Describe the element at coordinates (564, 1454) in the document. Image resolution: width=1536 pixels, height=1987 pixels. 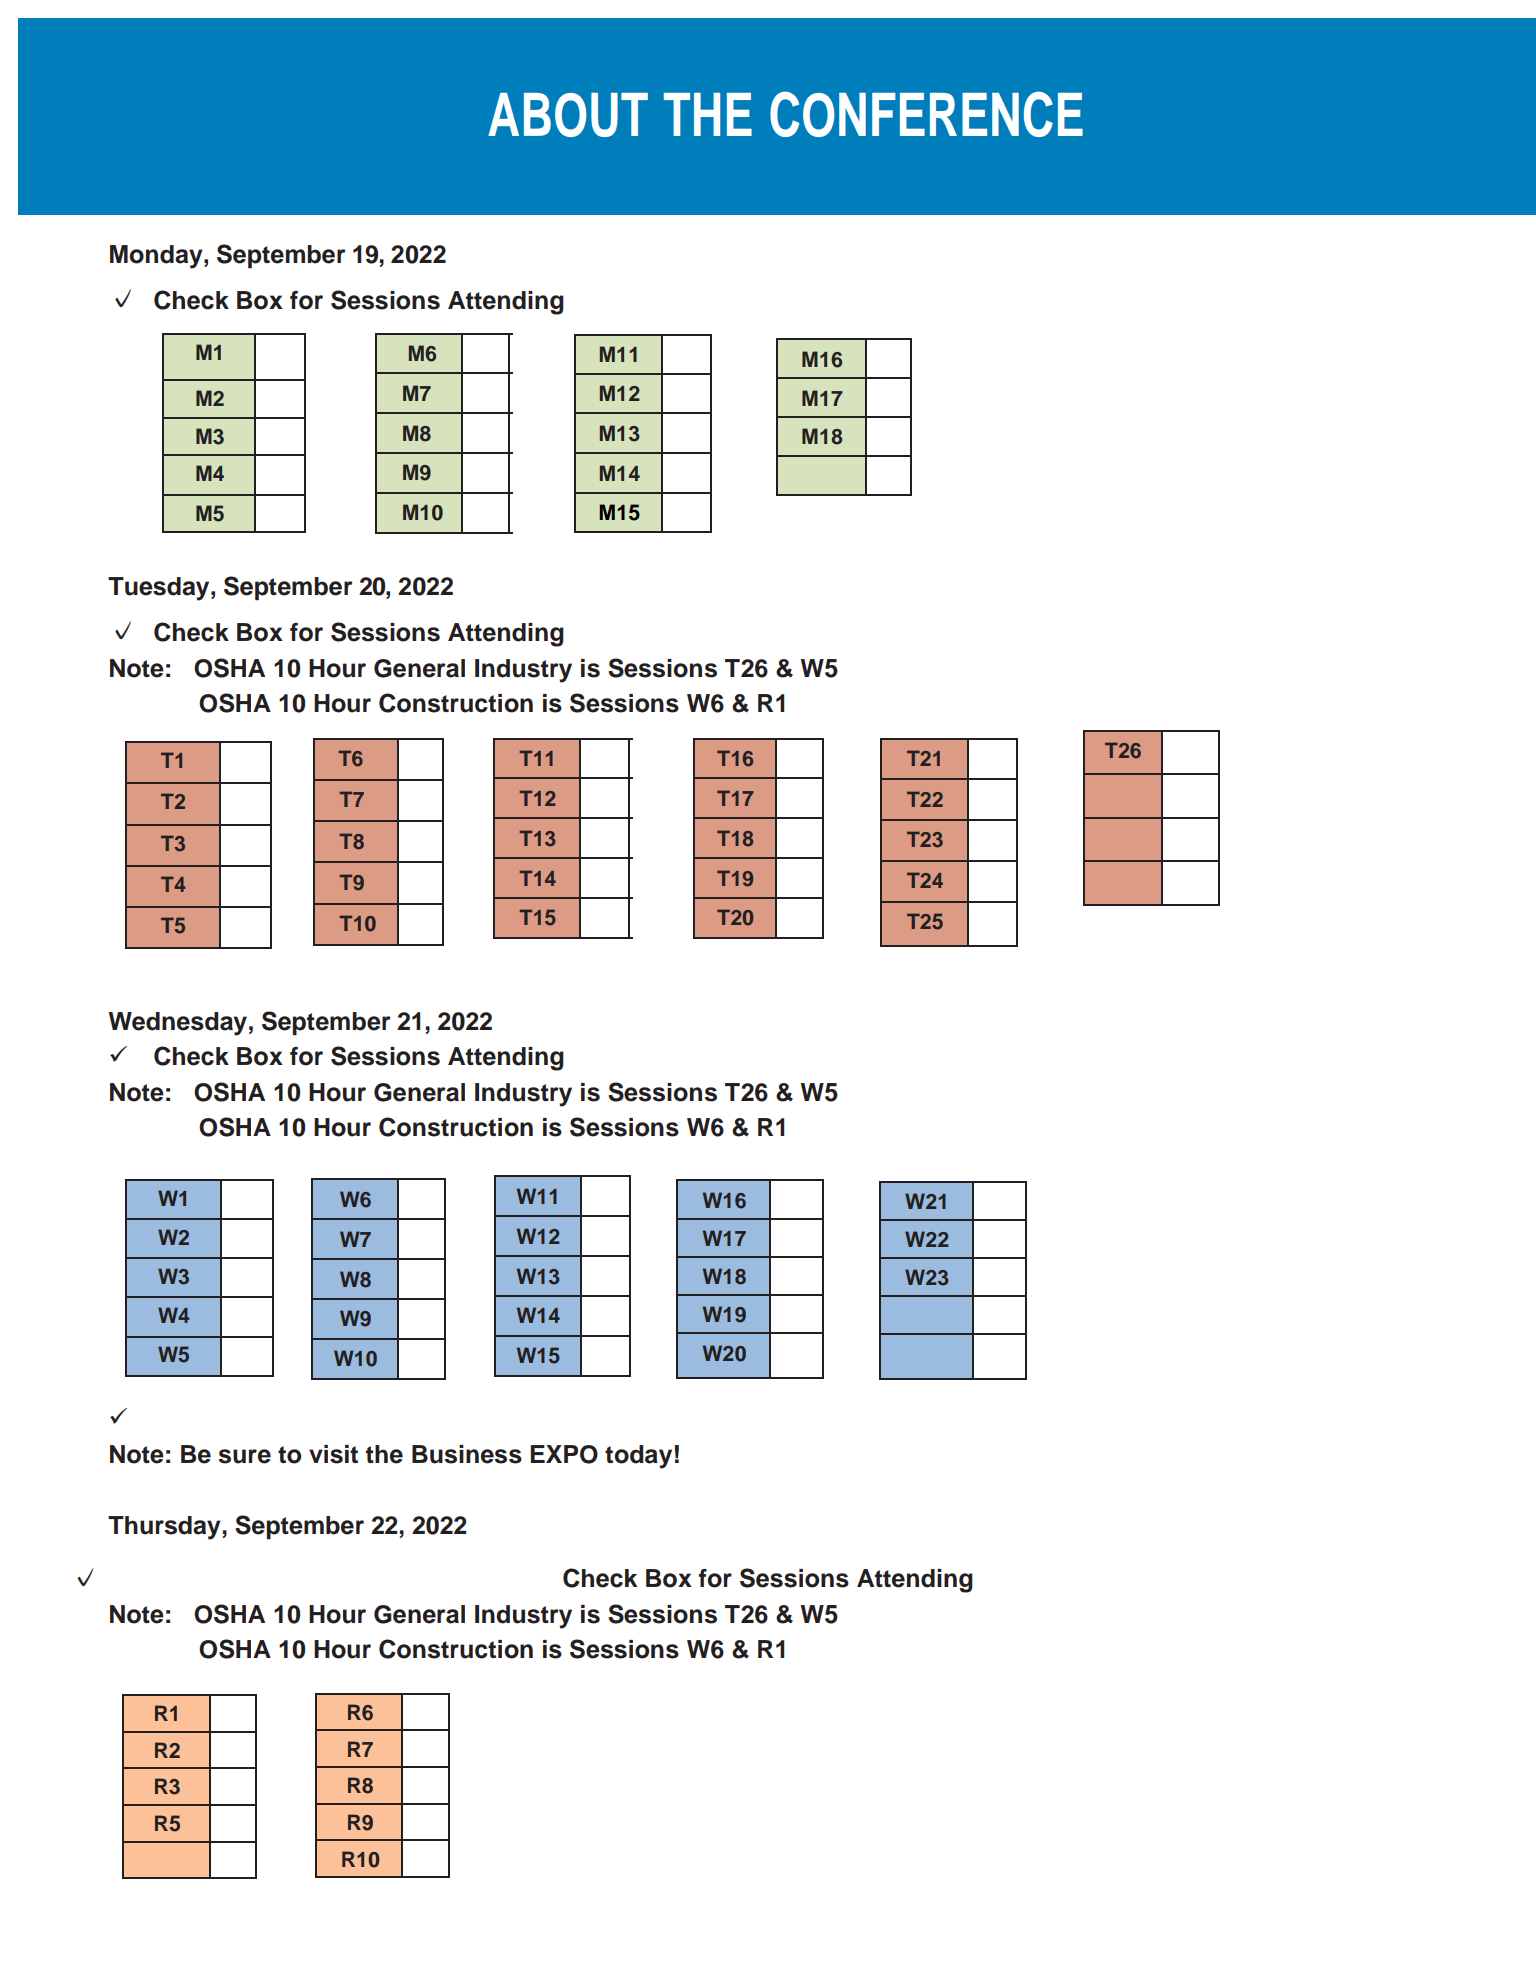
I see `EXPO` at that location.
